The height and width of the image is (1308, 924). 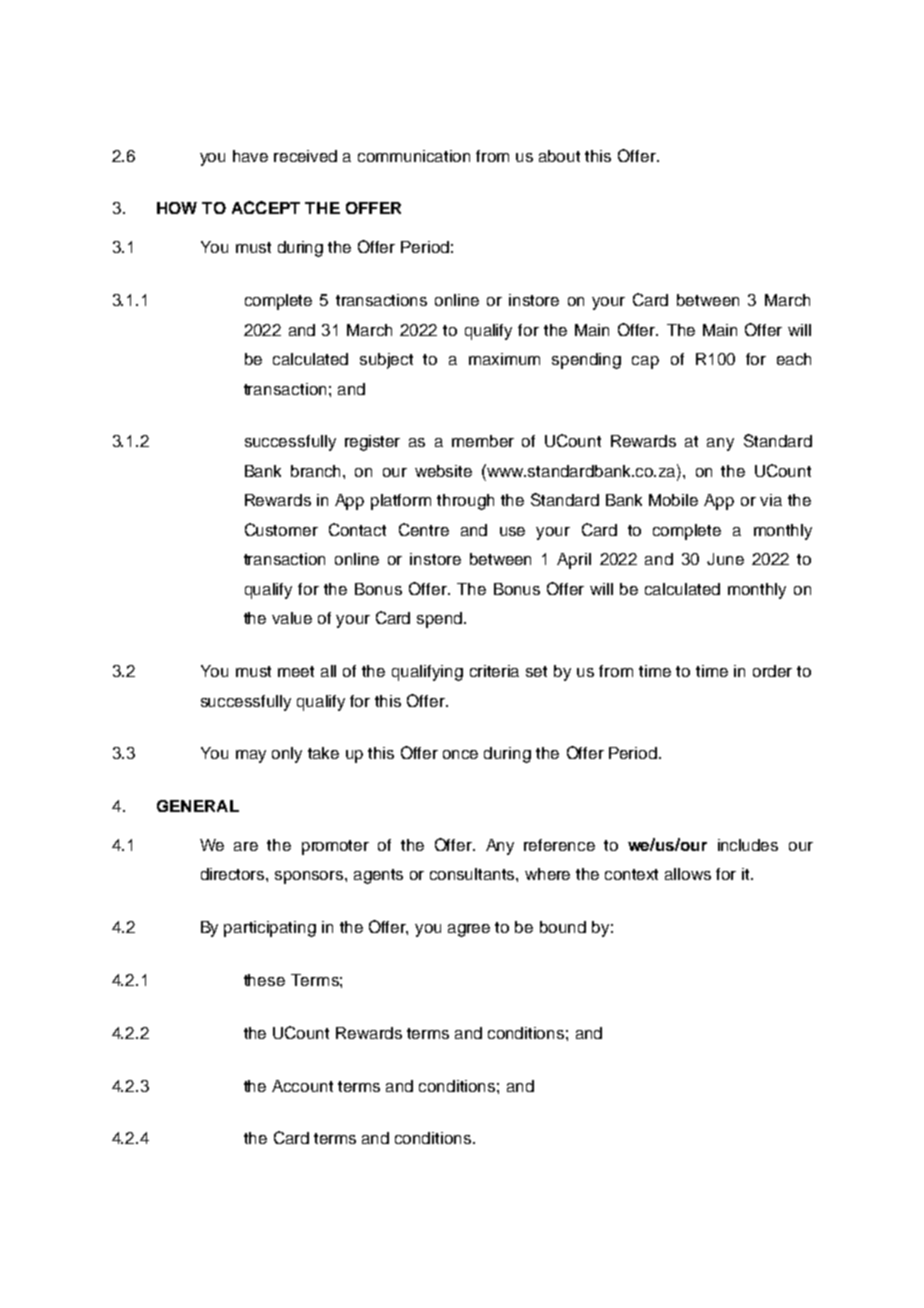 What do you see at coordinates (725, 559) in the image?
I see `June` at bounding box center [725, 559].
